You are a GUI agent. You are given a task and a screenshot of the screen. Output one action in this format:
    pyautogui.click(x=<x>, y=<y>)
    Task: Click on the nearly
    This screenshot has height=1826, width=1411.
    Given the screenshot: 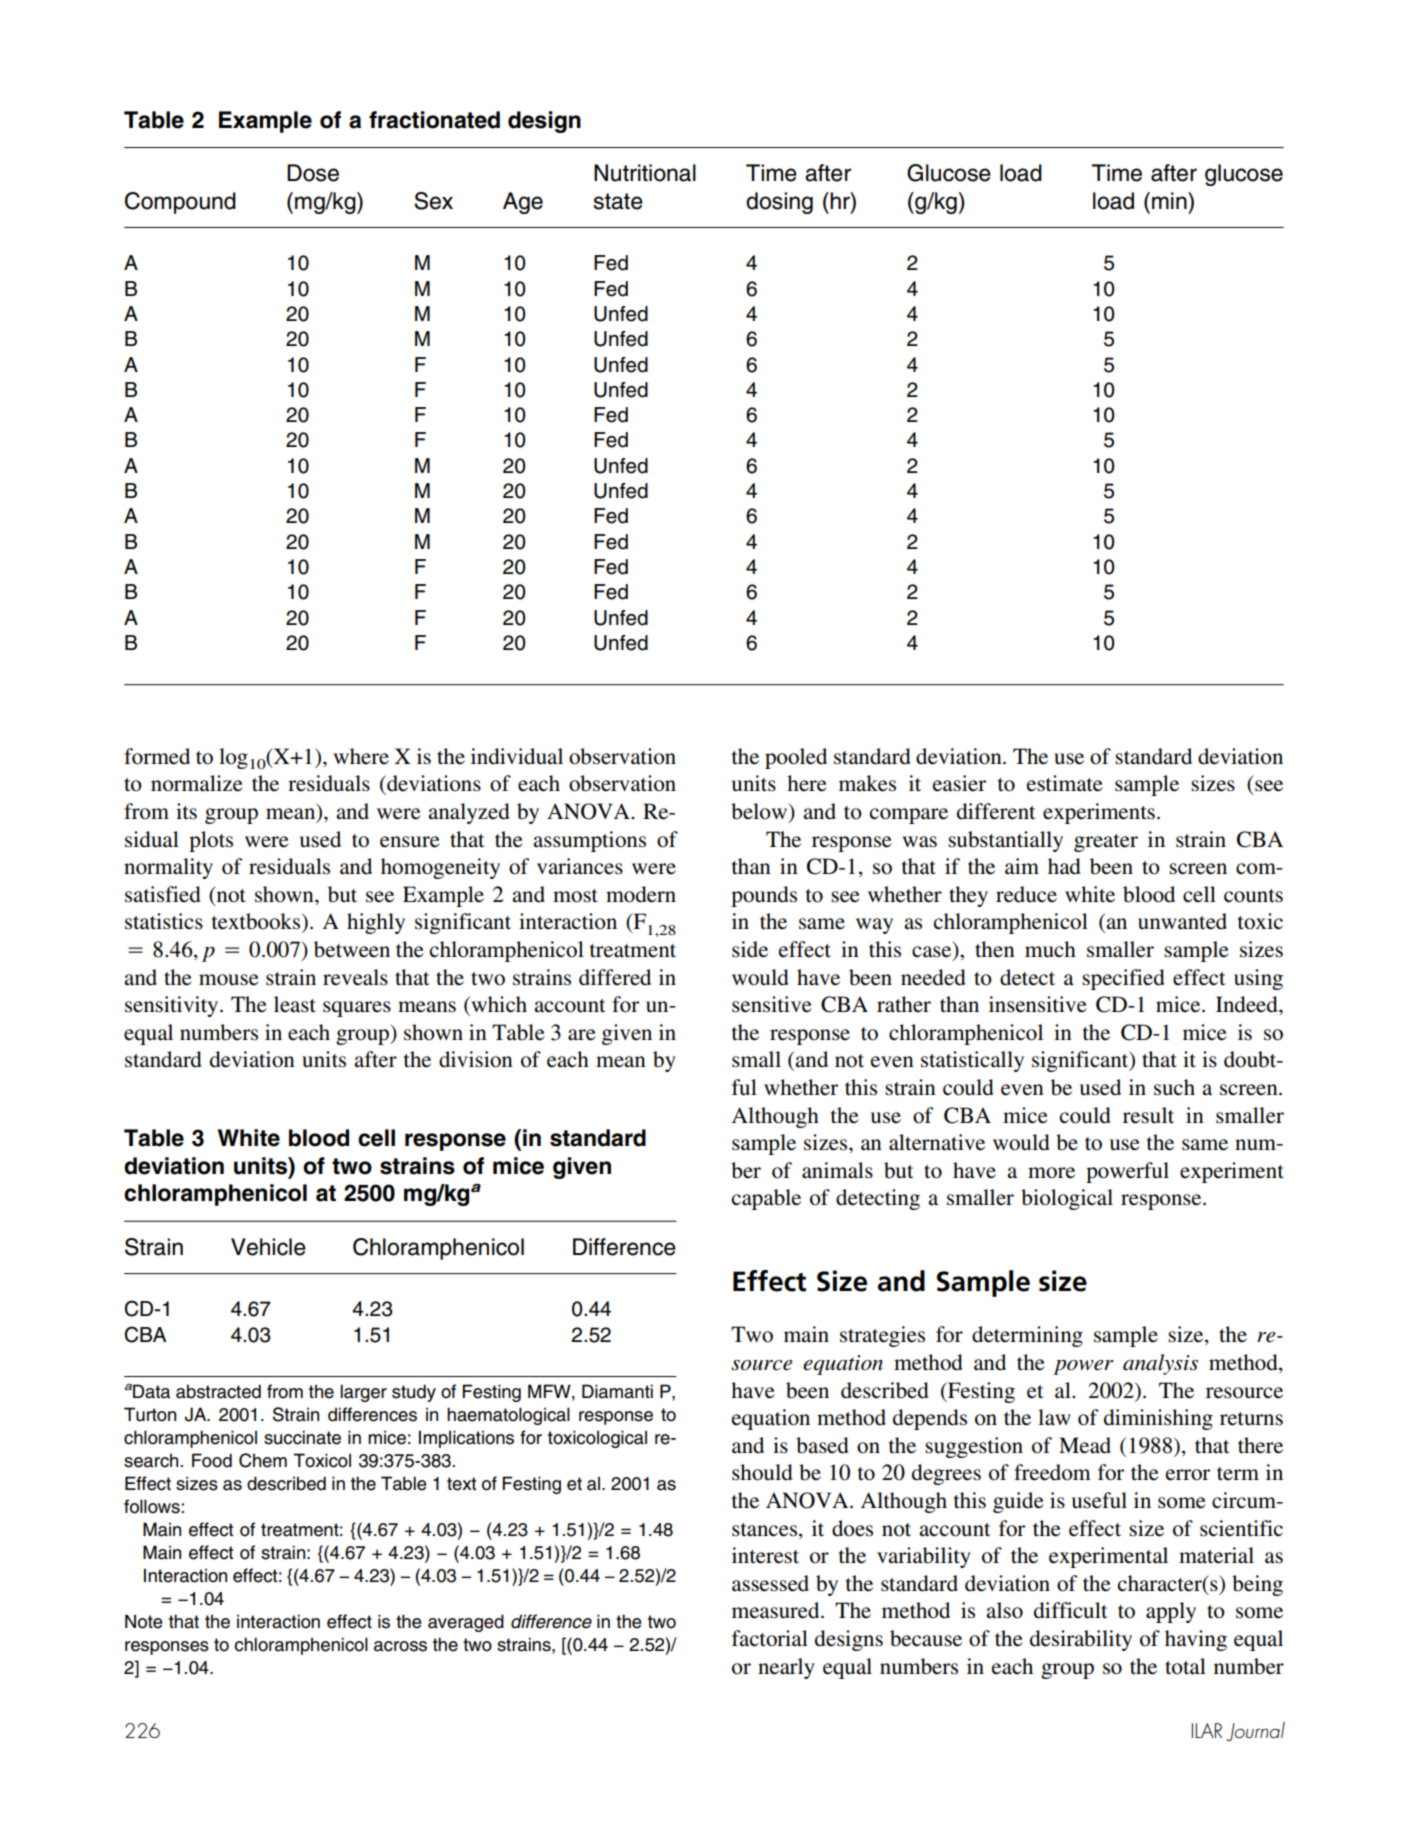 What is the action you would take?
    pyautogui.click(x=786, y=1668)
